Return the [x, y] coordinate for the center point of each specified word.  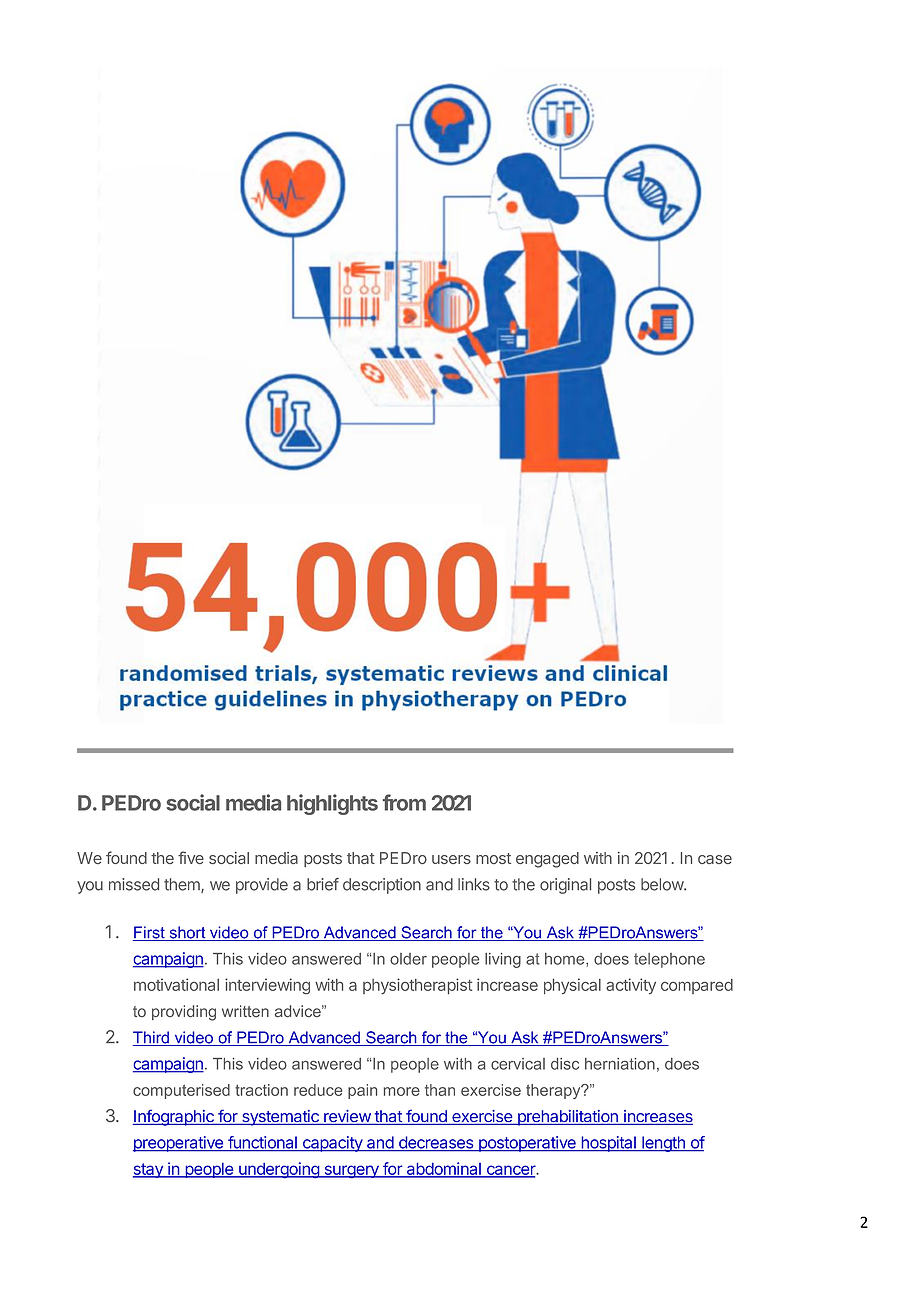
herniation [620, 1064]
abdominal [444, 1169]
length [663, 1144]
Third [152, 1038]
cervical [518, 1064]
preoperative [178, 1144]
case [715, 859]
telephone [669, 960]
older [408, 959]
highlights [332, 804]
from [404, 802]
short [187, 933]
